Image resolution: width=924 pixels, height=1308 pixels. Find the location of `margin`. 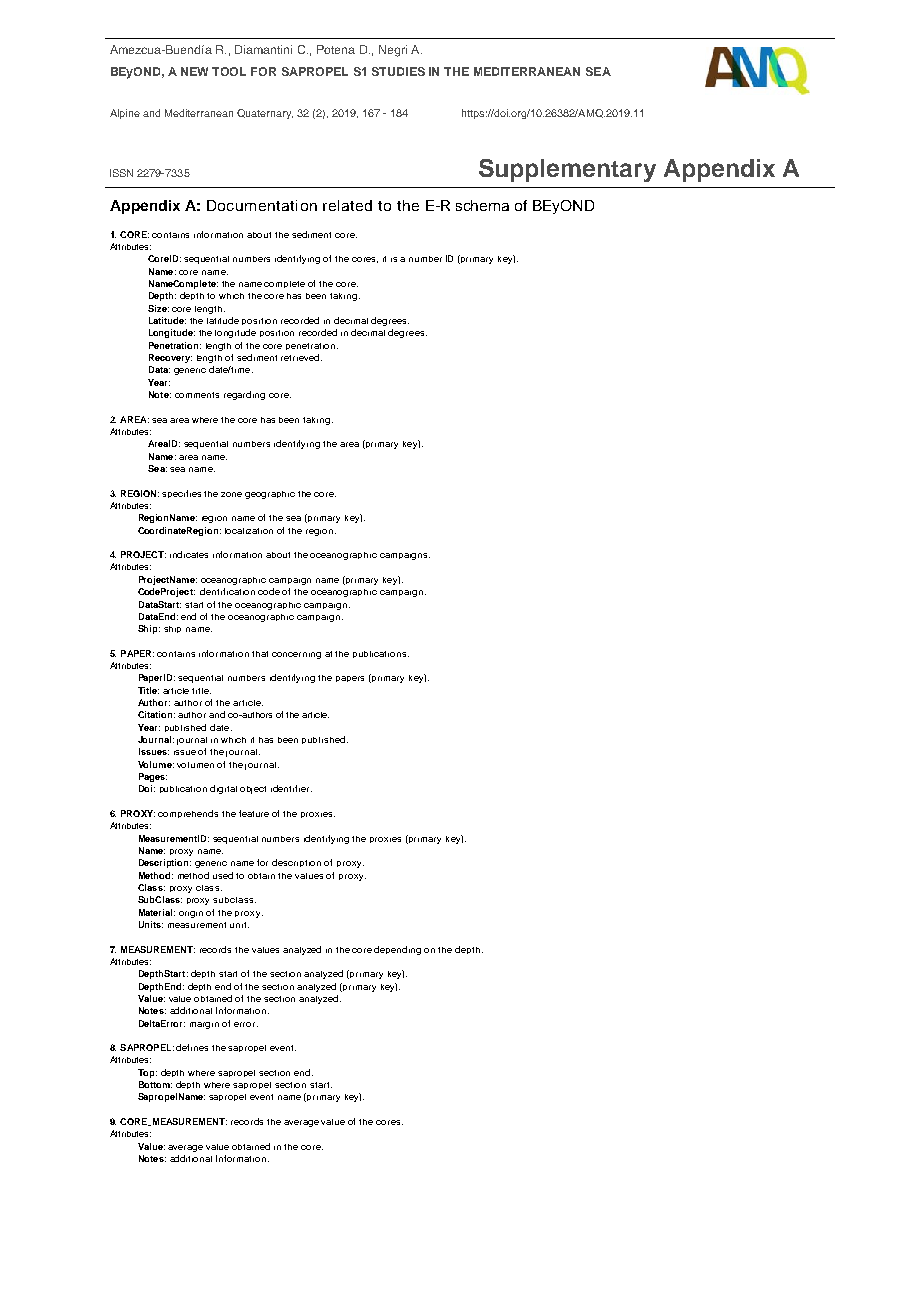

margin is located at coordinates (204, 1025).
